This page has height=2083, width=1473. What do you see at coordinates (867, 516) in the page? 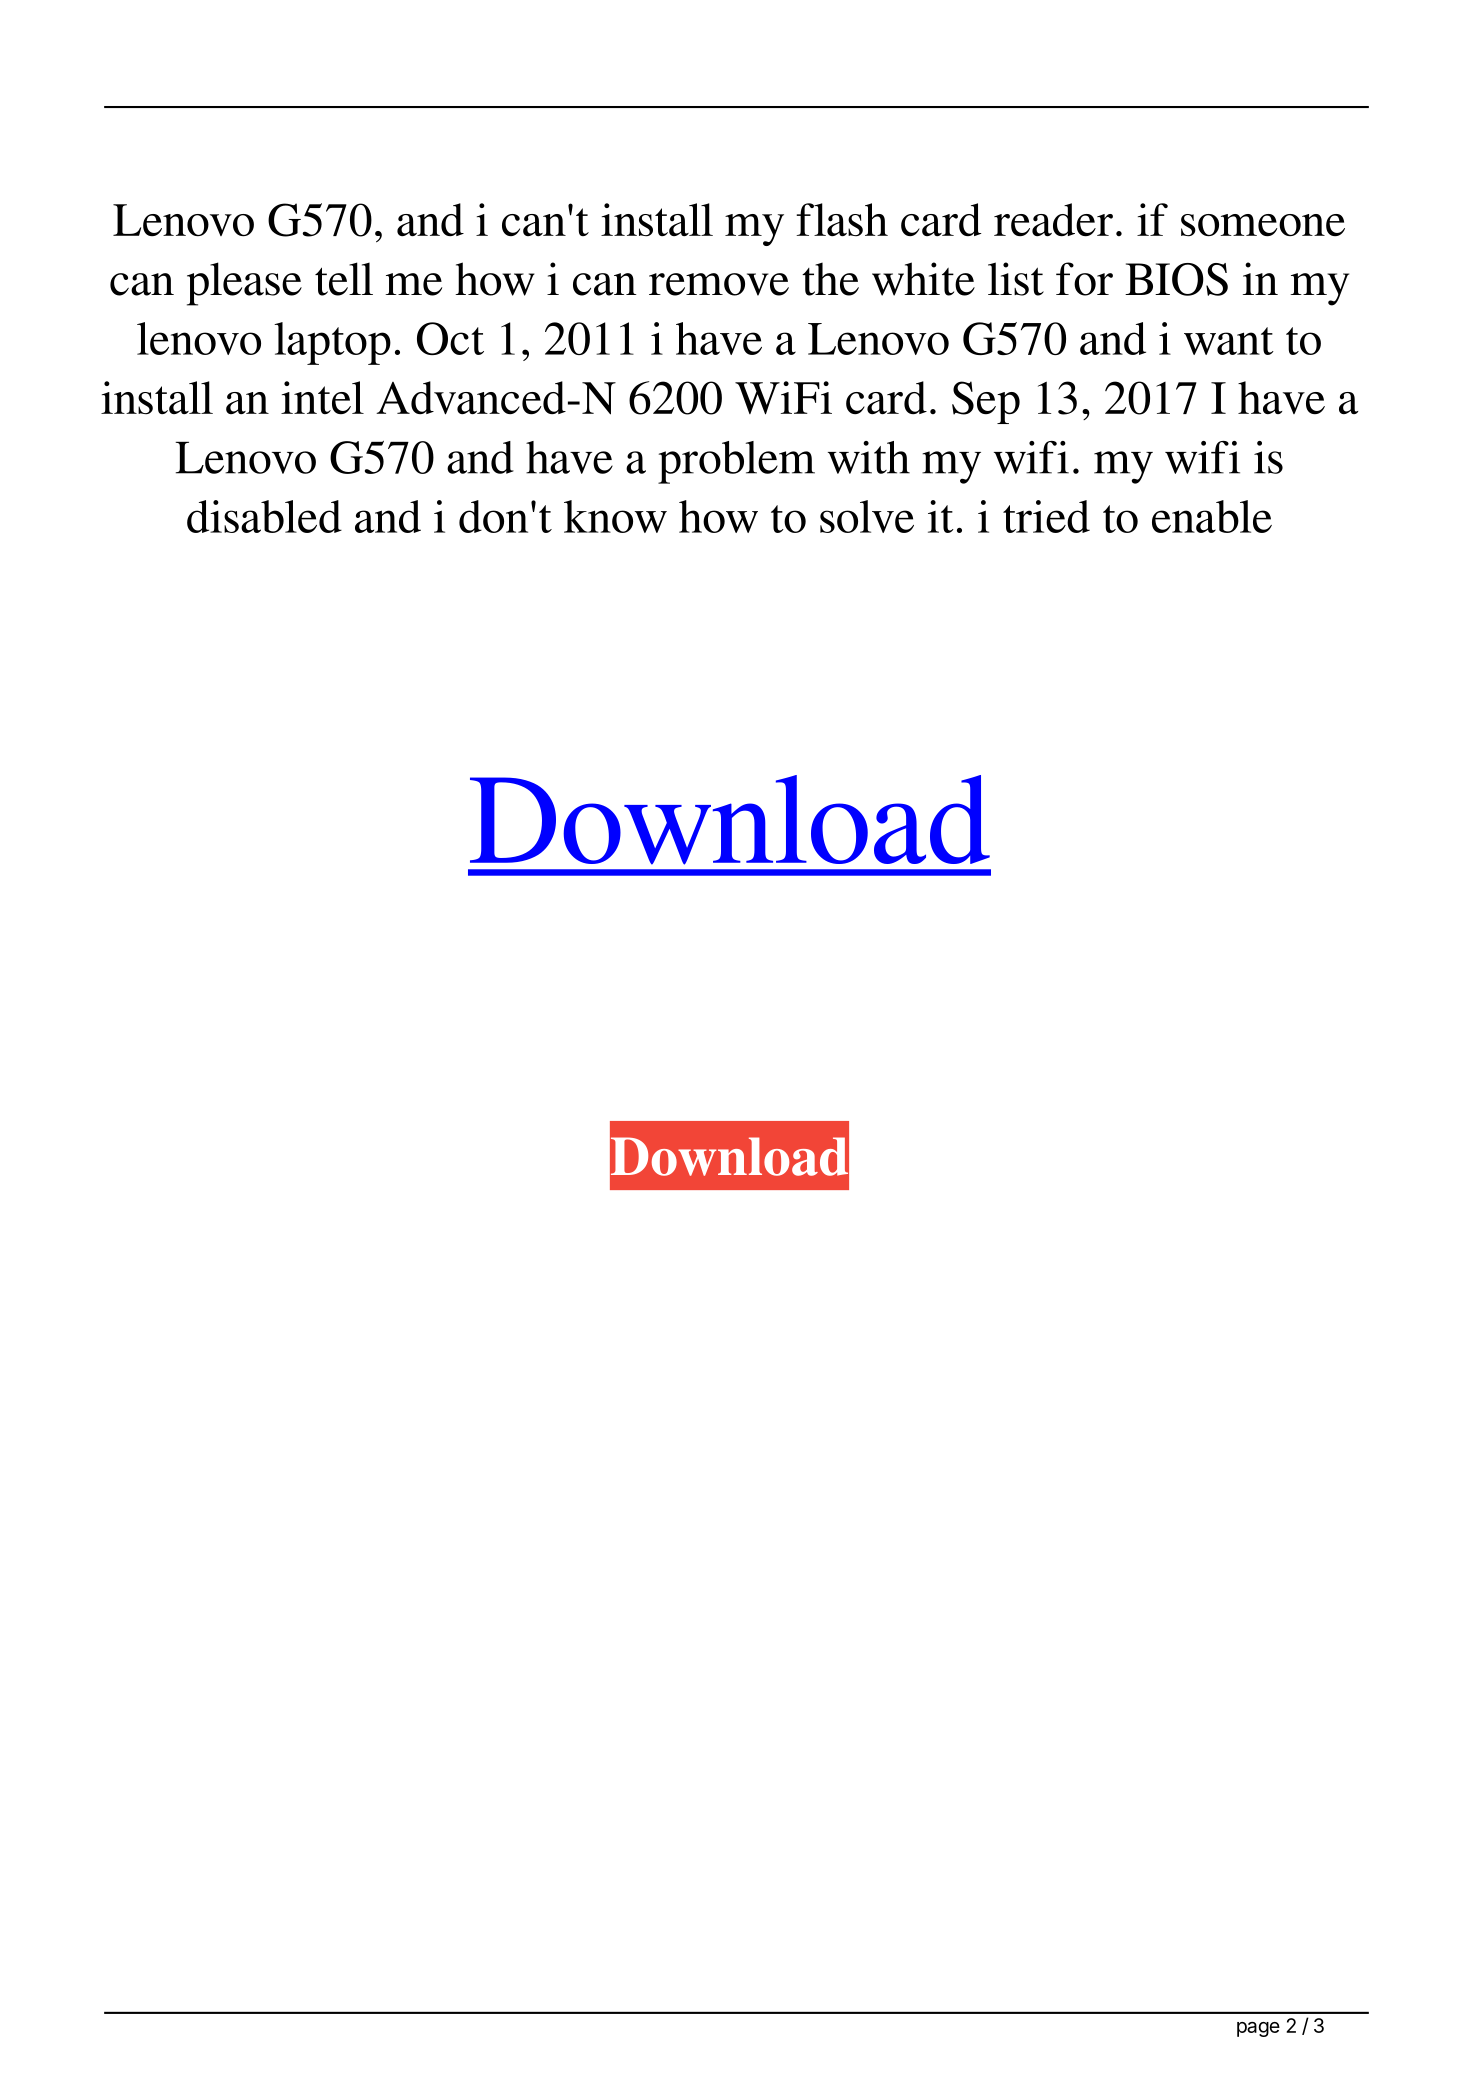
I see `solve` at bounding box center [867, 516].
